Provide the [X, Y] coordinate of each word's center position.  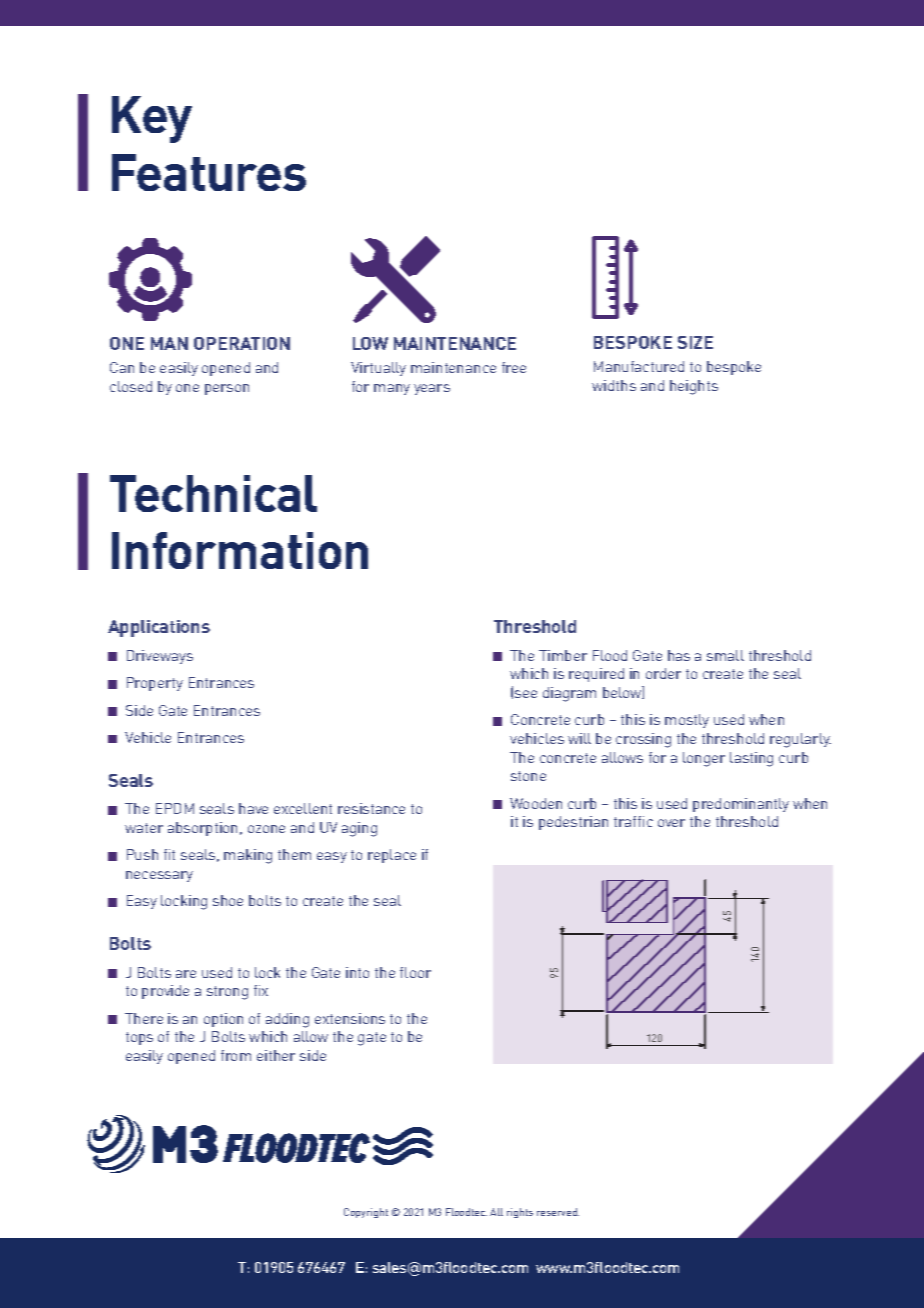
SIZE [695, 342]
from [236, 1055]
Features [209, 172]
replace [392, 856]
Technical [213, 493]
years [432, 389]
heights [694, 387]
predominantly [741, 805]
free [514, 367]
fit [169, 854]
